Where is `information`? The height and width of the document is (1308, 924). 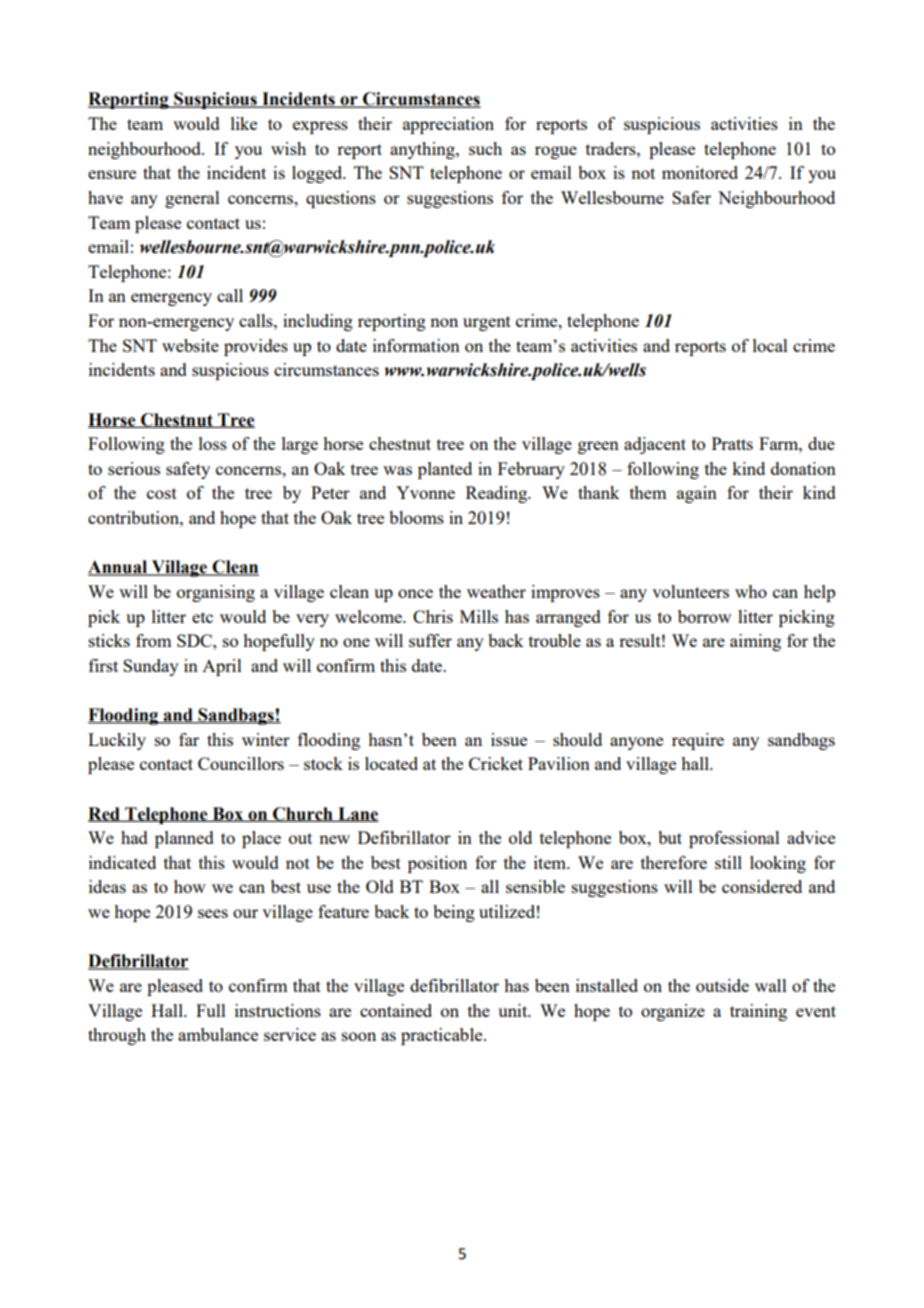
information is located at coordinates (416, 345).
